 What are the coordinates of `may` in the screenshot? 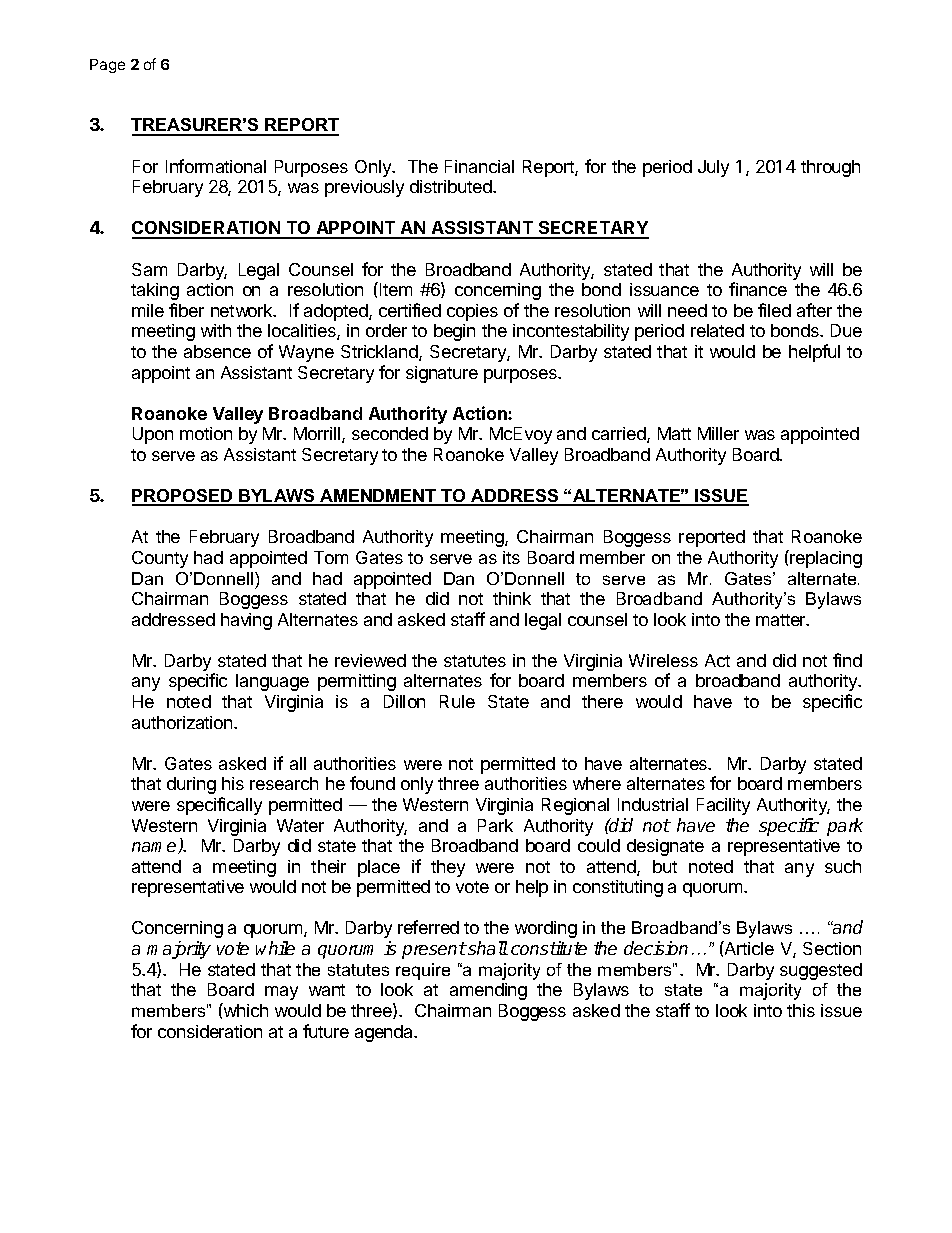 It's located at (281, 993).
